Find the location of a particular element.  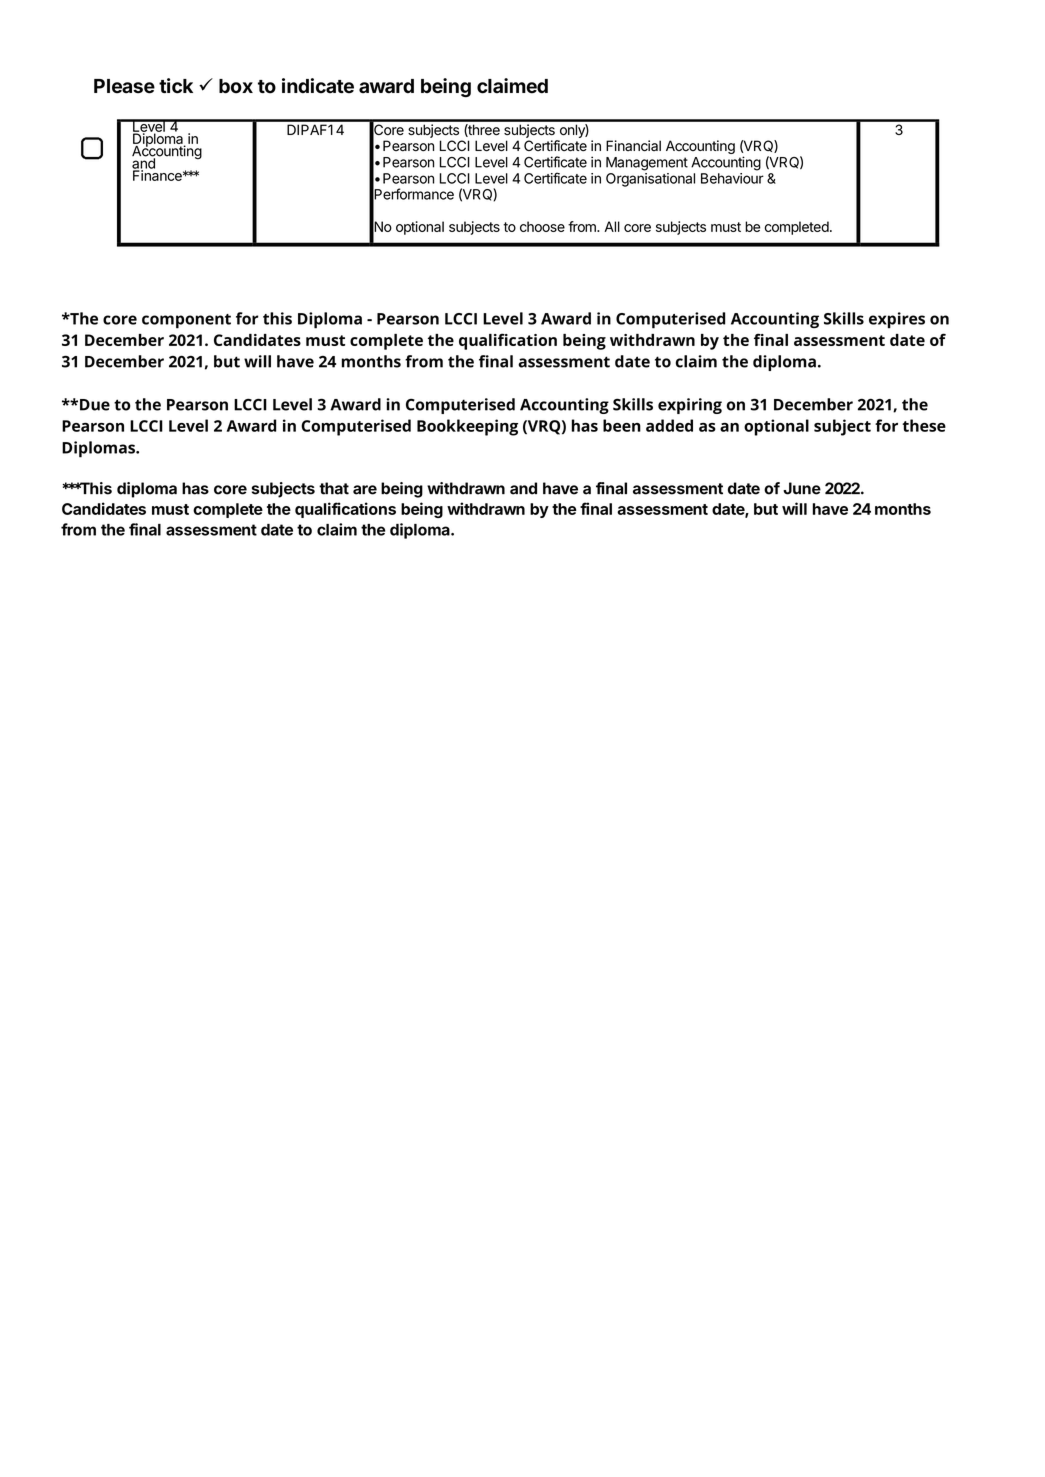

June is located at coordinates (802, 488).
